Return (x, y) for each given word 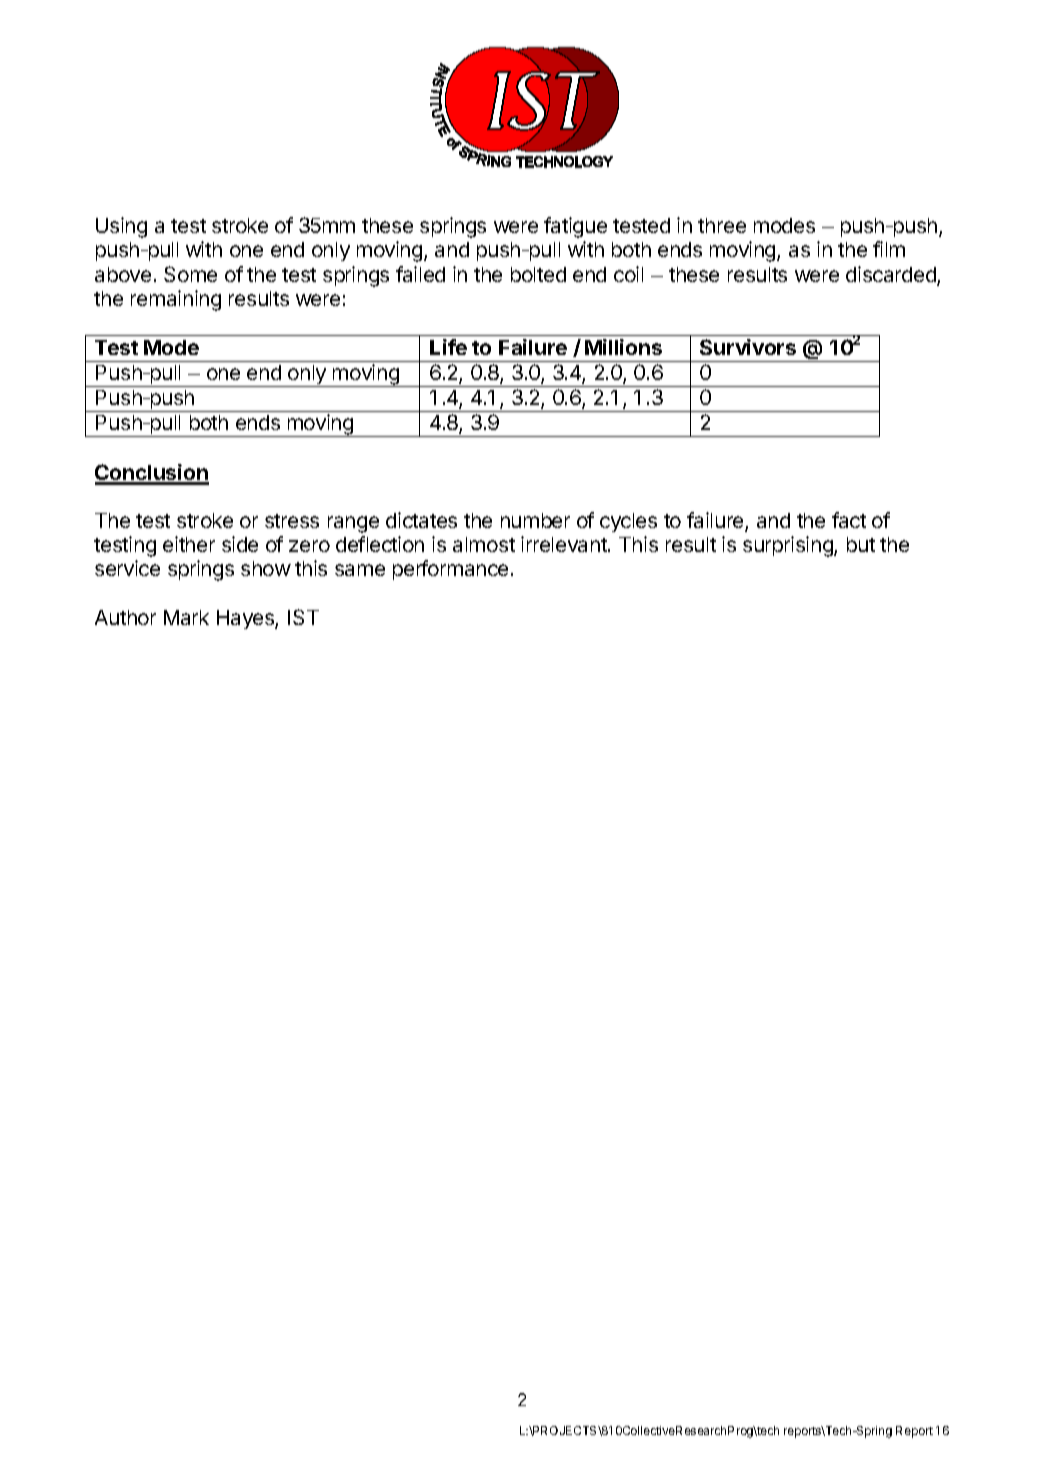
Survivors (748, 347)
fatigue (575, 227)
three (722, 225)
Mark (186, 617)
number (535, 520)
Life (448, 347)
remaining (176, 300)
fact (849, 520)
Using (121, 227)
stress (292, 521)
